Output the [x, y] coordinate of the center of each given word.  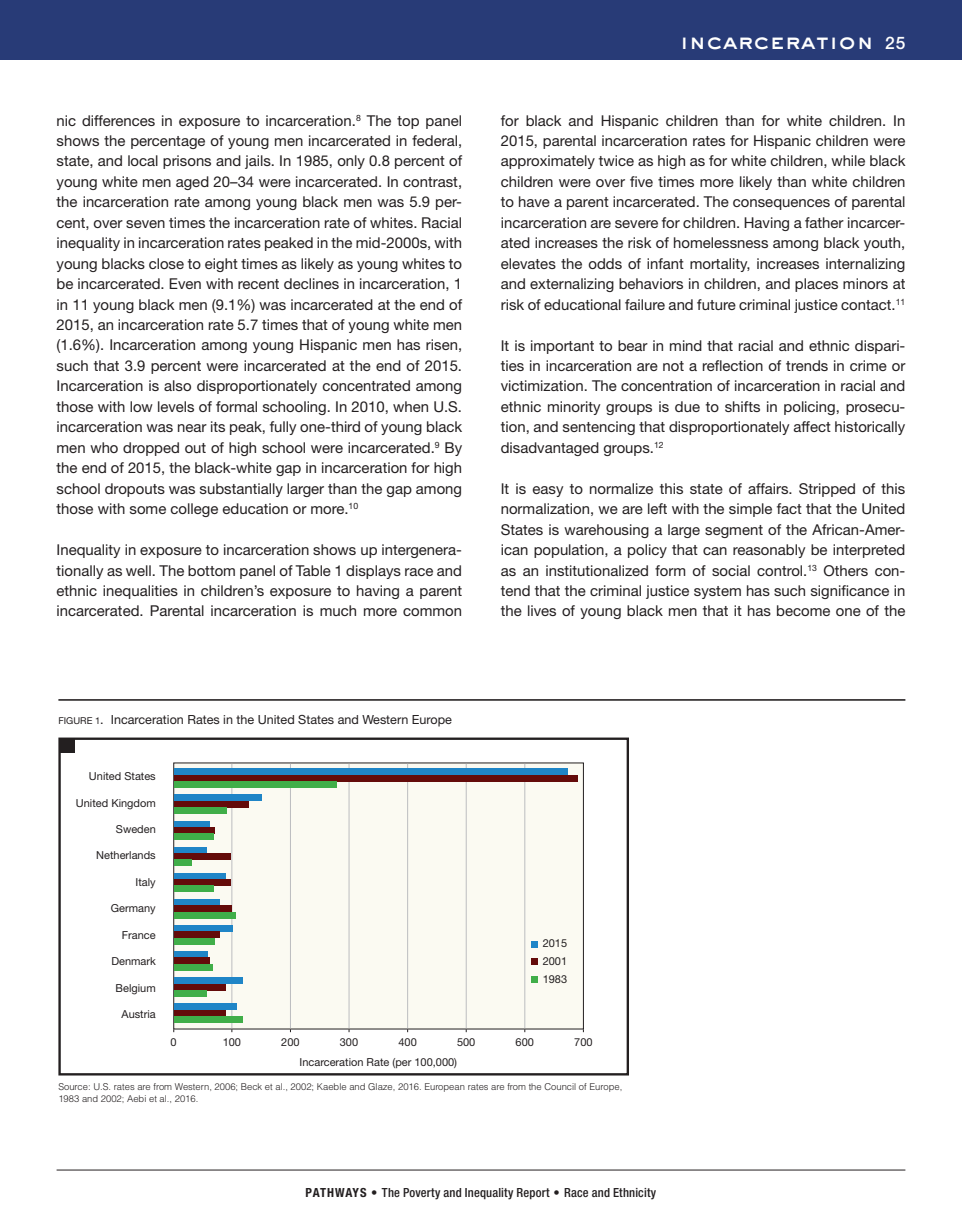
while [848, 160]
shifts [742, 406]
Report [533, 1194]
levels [176, 406]
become [803, 610]
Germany [133, 909]
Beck [251, 1086]
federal [434, 140]
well [139, 570]
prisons [187, 162]
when [410, 406]
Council [560, 1086]
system [717, 592]
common [432, 612]
